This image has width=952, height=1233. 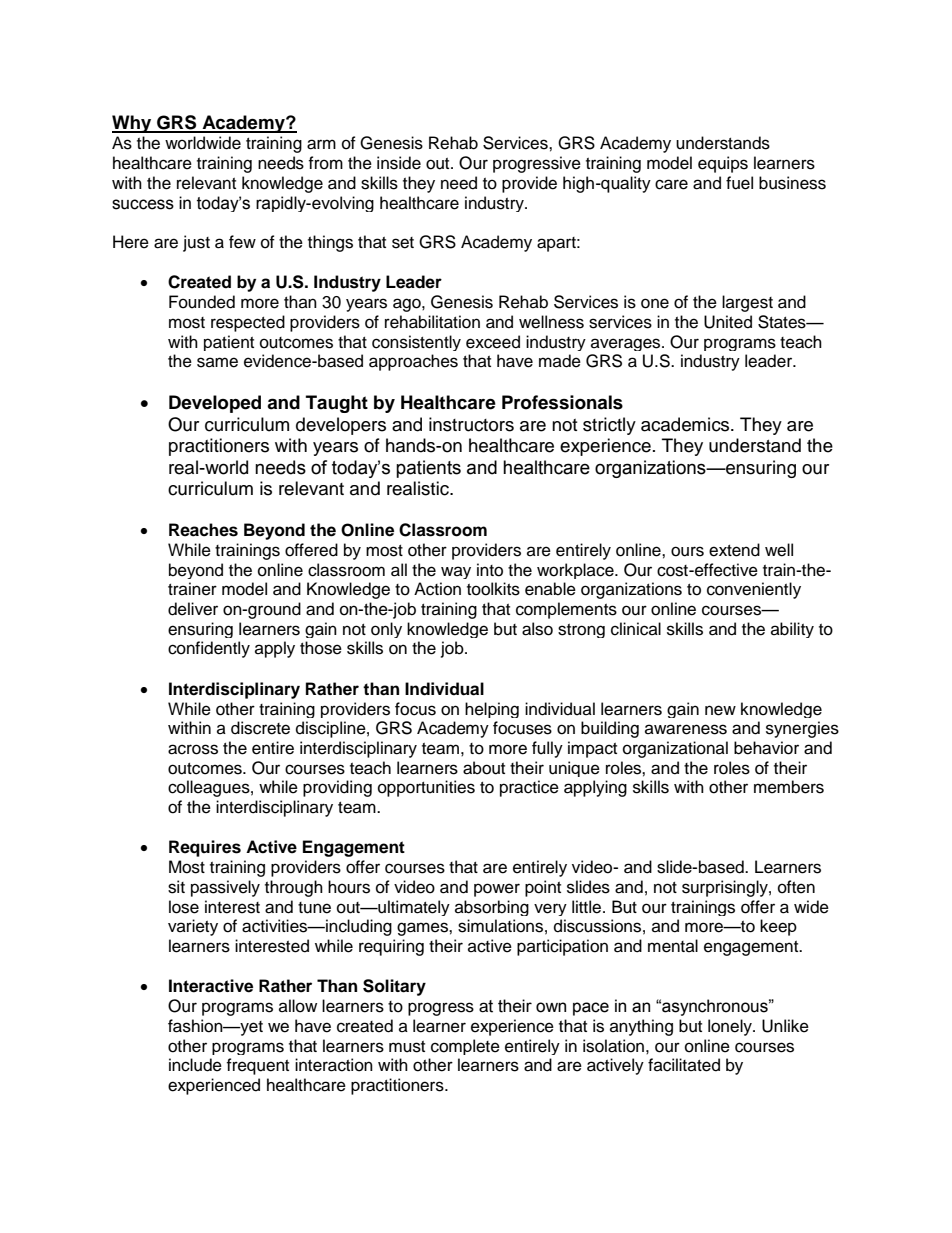 I want to click on Requires, so click(x=205, y=848).
